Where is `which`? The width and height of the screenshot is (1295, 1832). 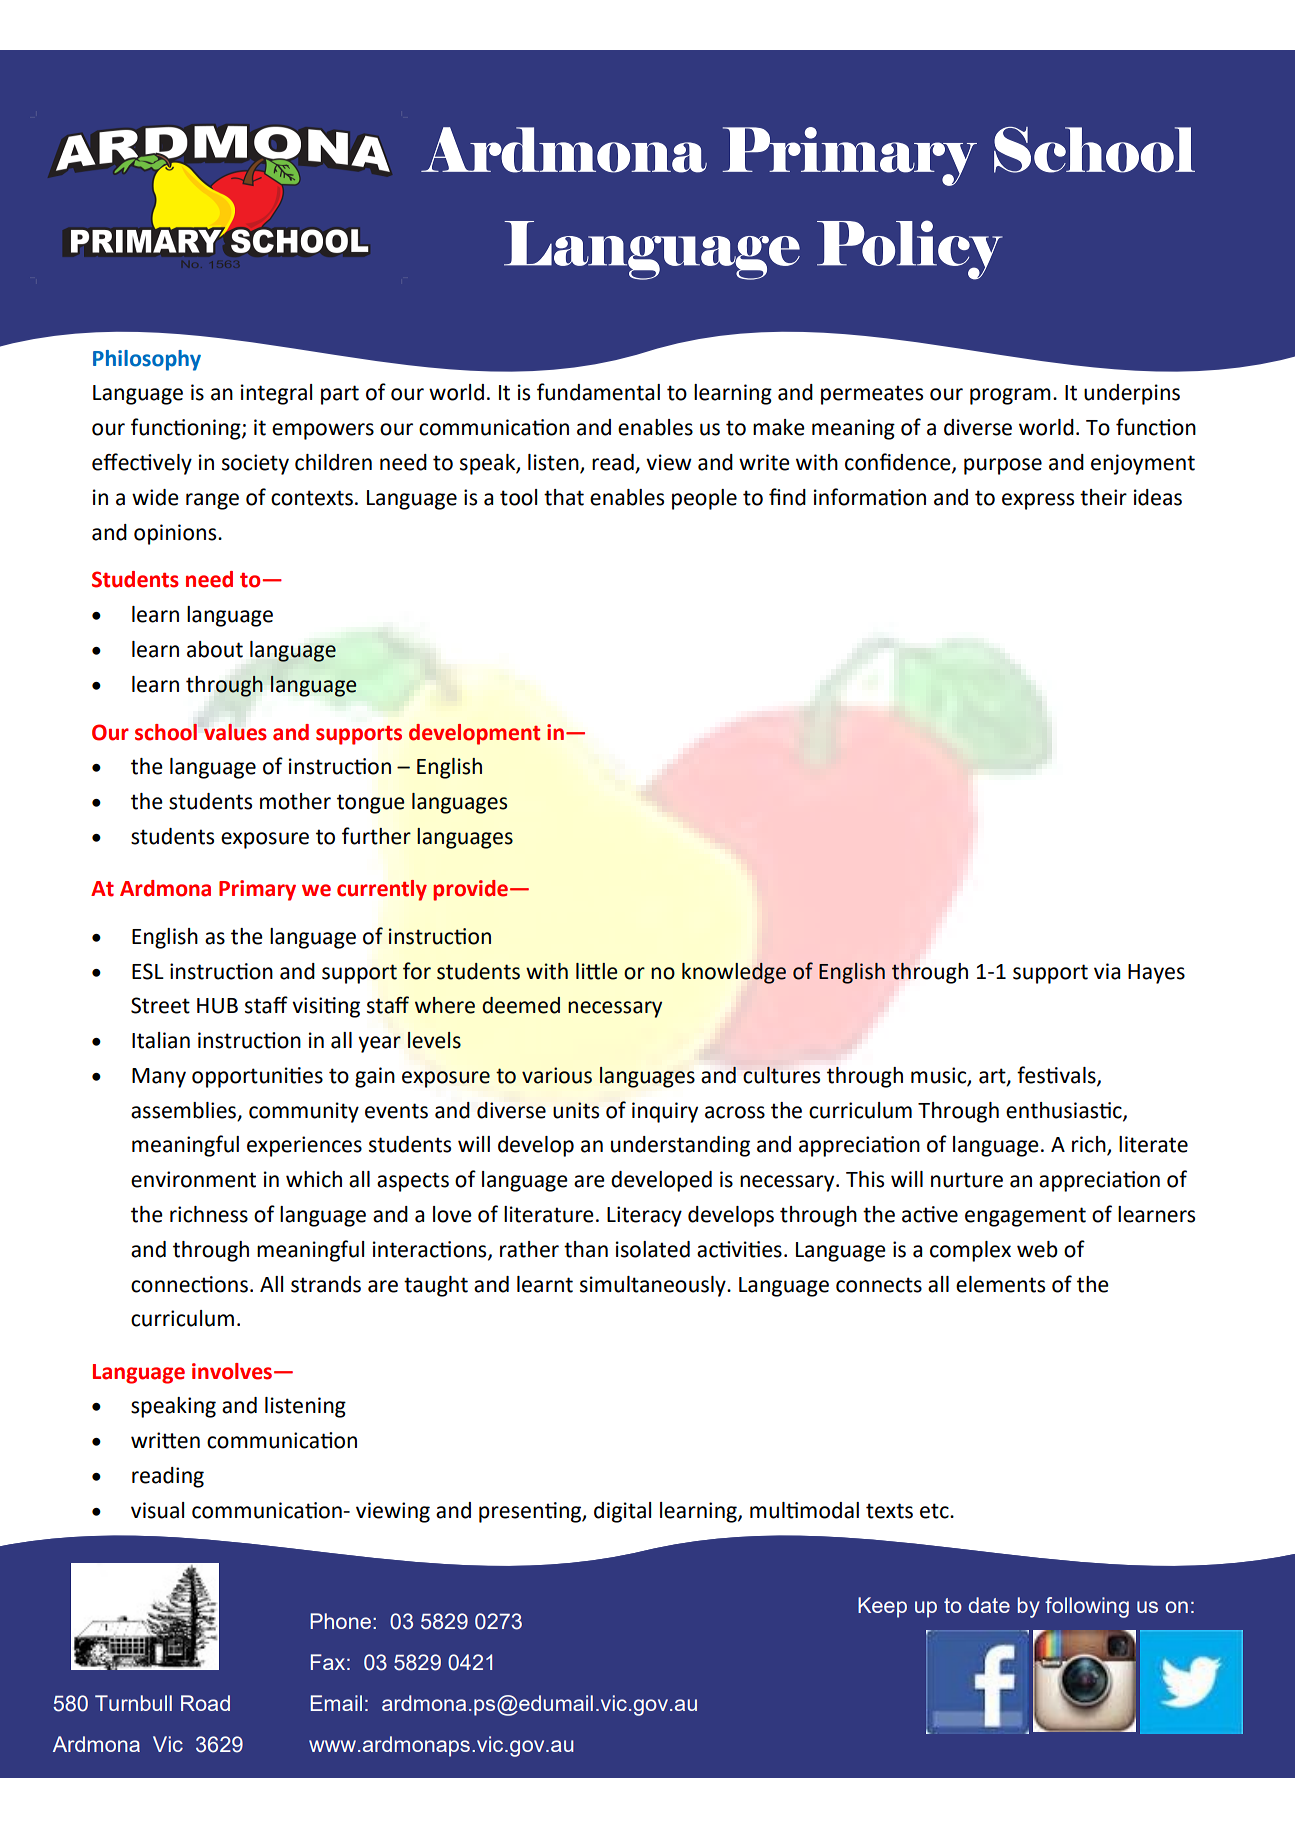 which is located at coordinates (314, 1179).
